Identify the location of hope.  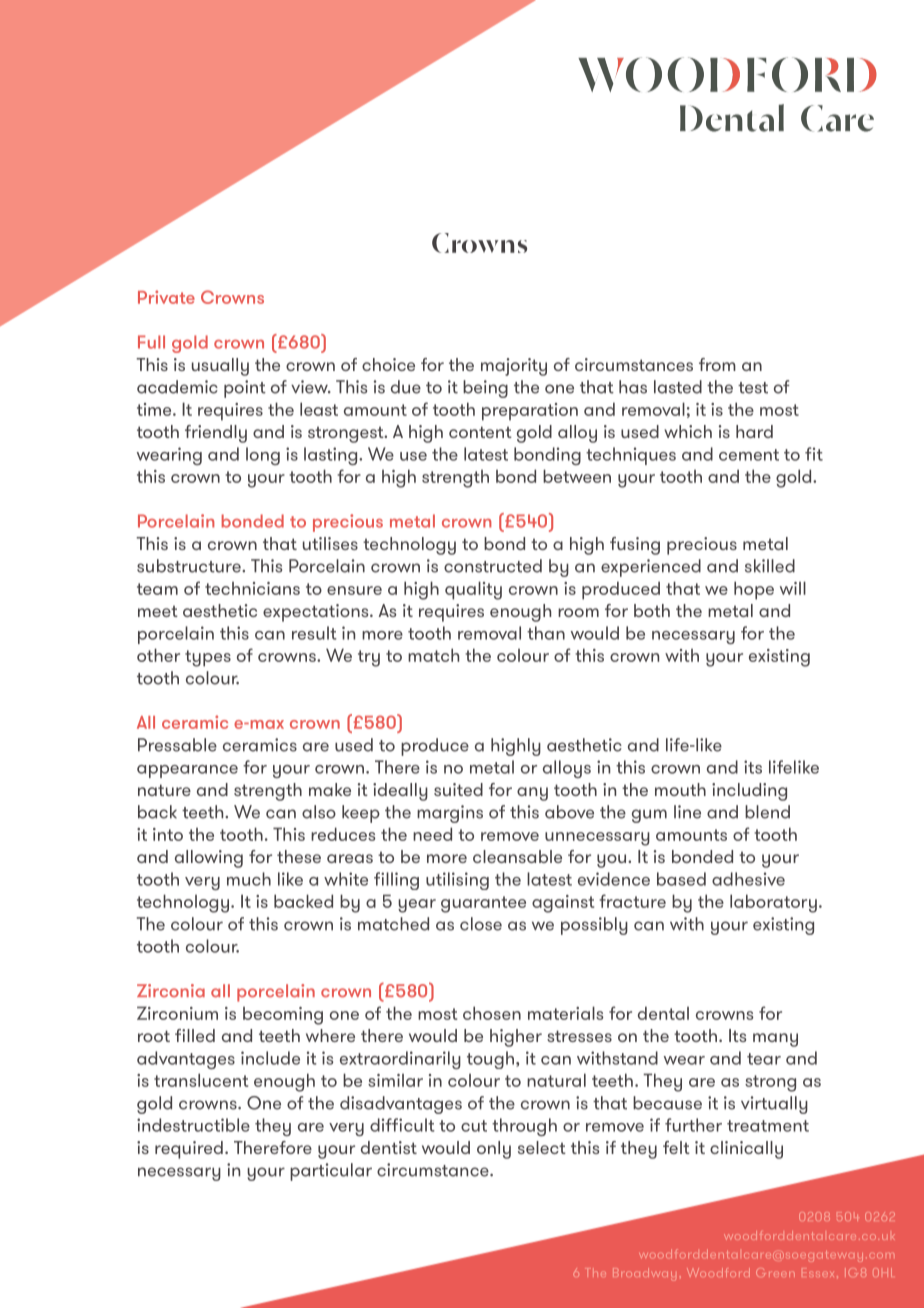
(754, 590).
